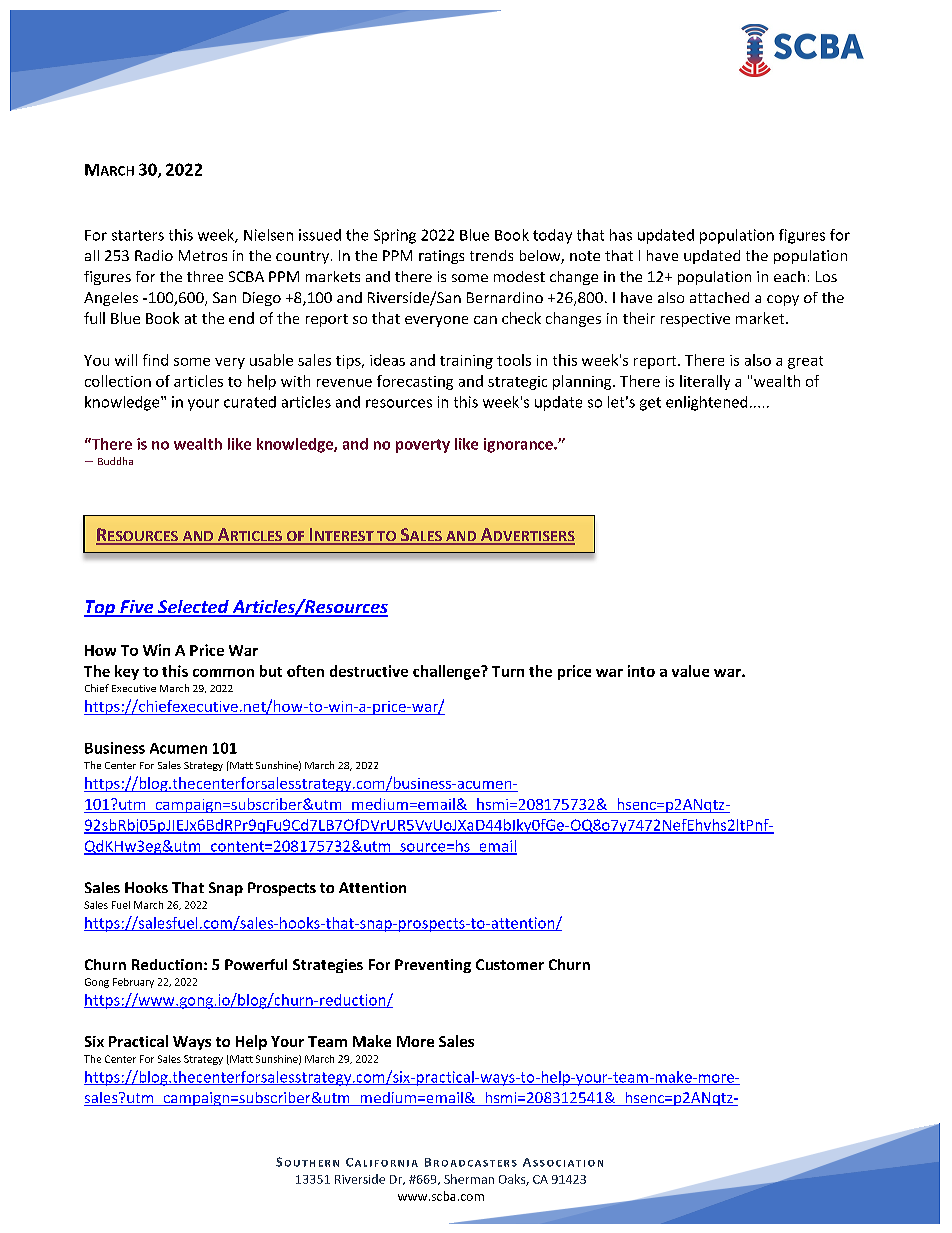 This document has width=952, height=1233. Describe the element at coordinates (690, 671) in the document. I see `value` at that location.
